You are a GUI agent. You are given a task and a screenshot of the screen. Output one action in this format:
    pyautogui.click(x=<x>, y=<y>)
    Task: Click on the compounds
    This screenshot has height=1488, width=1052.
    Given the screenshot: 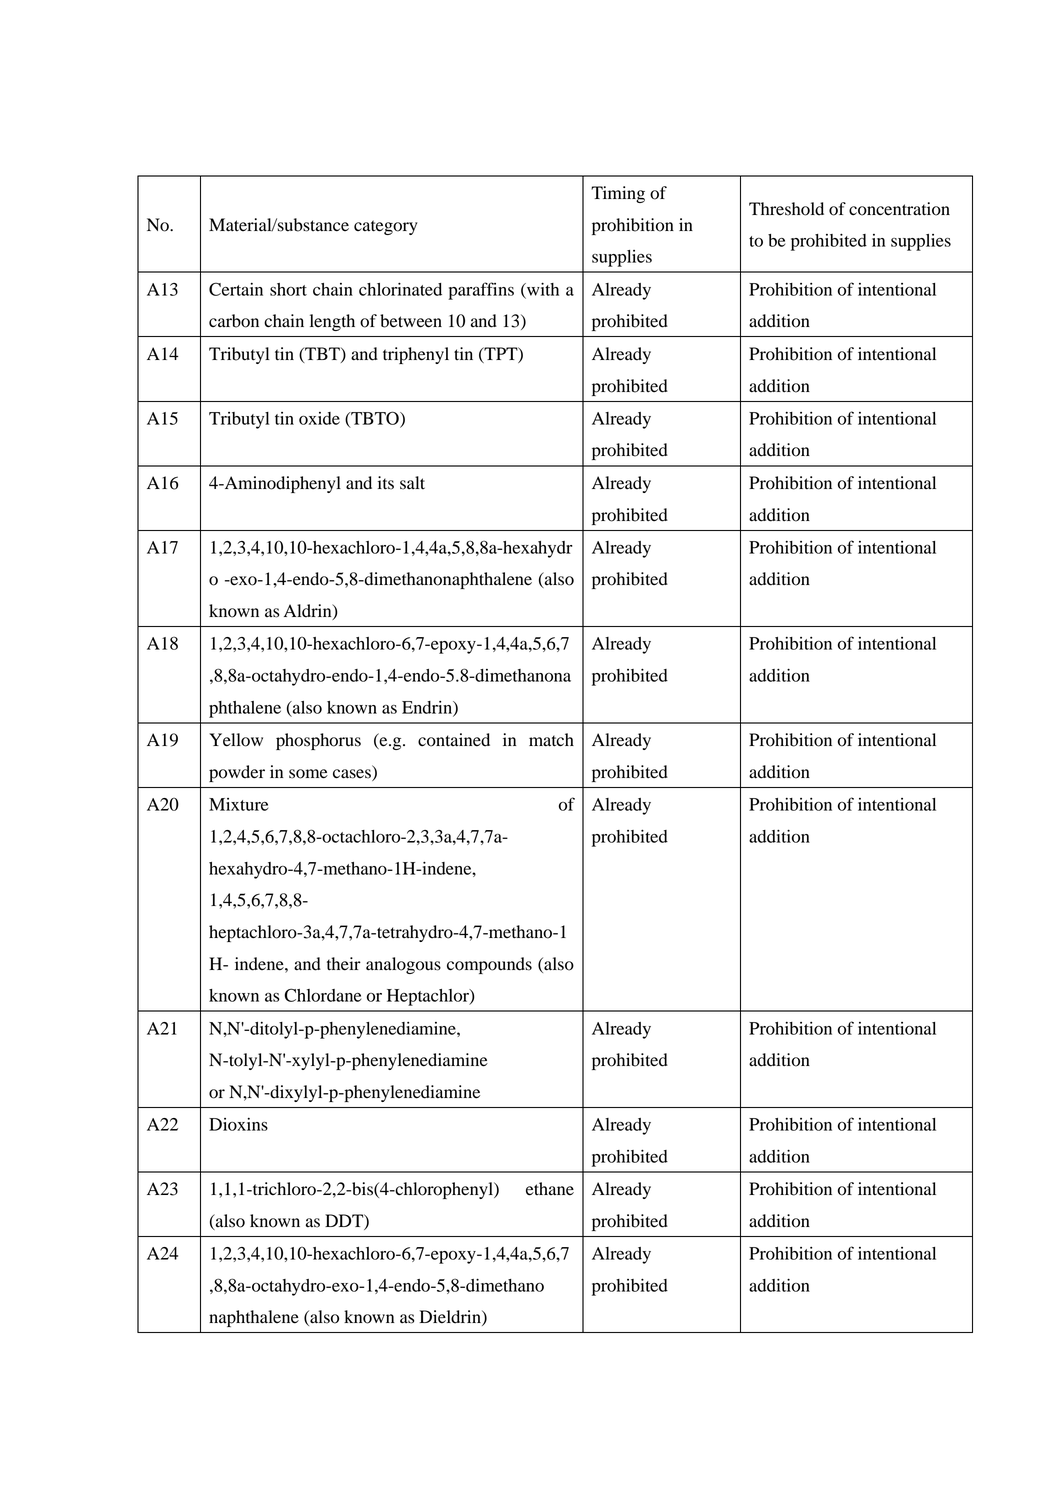 What is the action you would take?
    pyautogui.click(x=489, y=965)
